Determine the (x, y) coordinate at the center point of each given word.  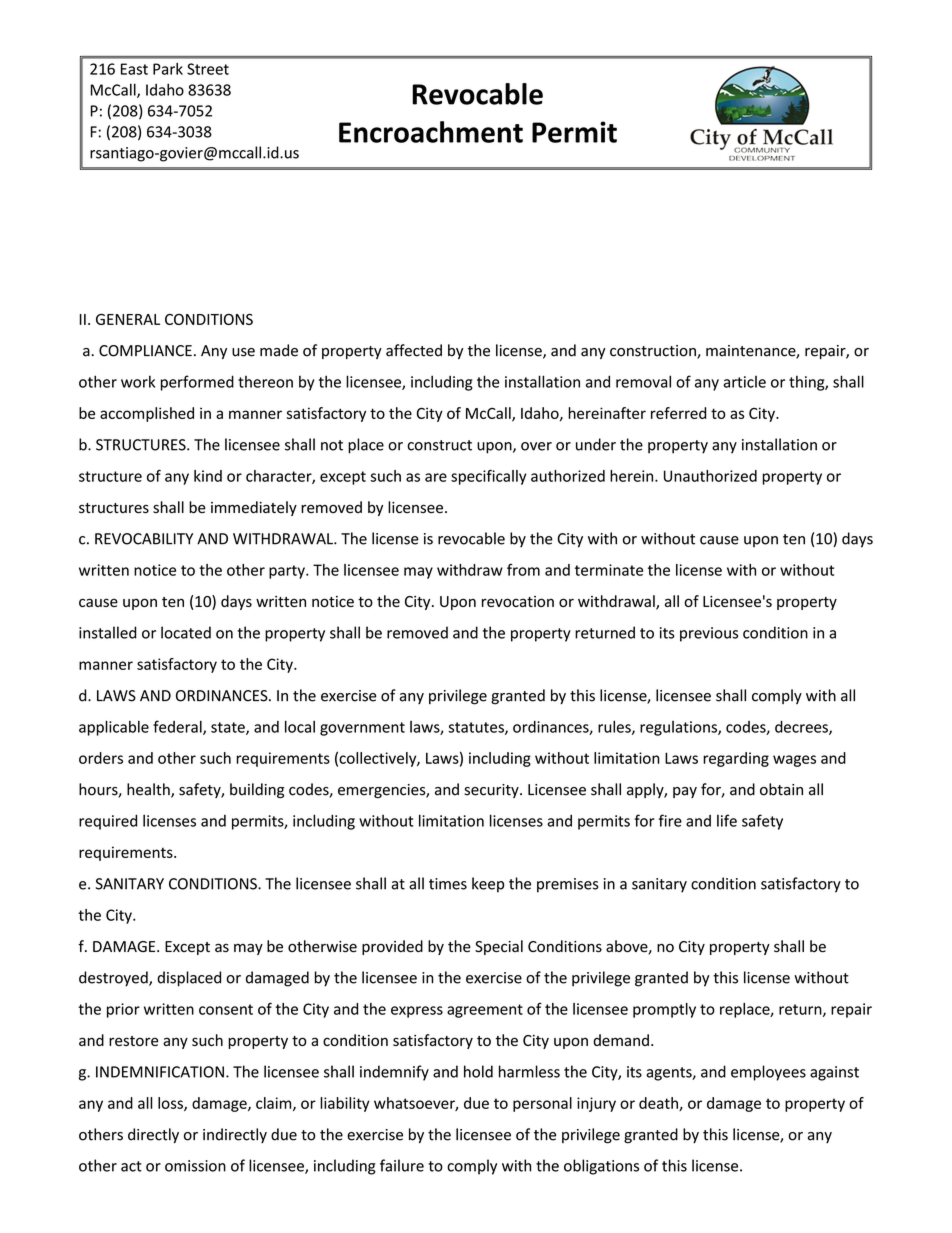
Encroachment (431, 132)
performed (197, 383)
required (108, 822)
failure (402, 1165)
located (186, 632)
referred (678, 413)
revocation (518, 601)
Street (208, 69)
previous (709, 634)
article (745, 382)
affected (414, 350)
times (448, 884)
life (727, 820)
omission (195, 1166)
